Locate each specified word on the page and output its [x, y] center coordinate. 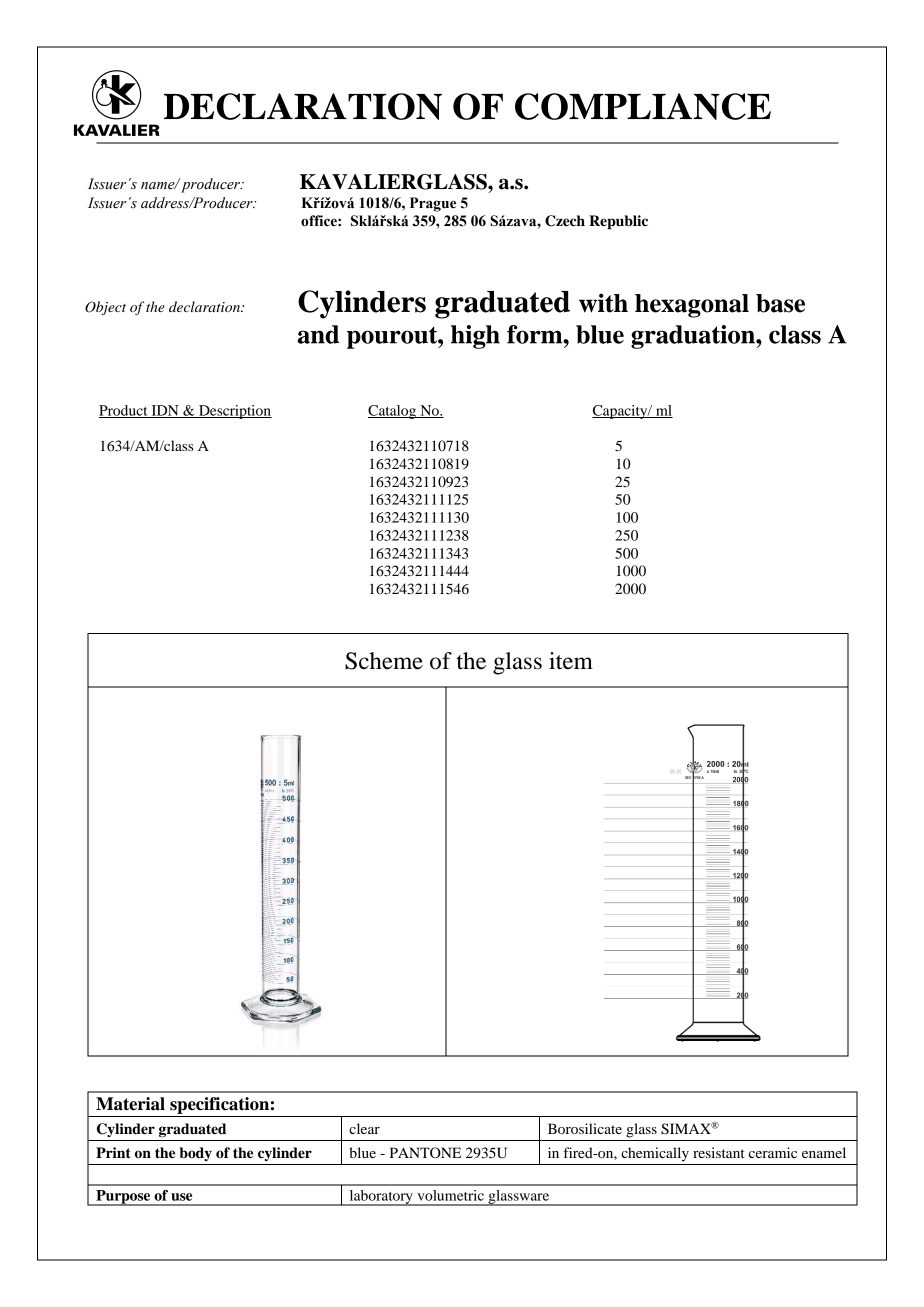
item [571, 661]
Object [105, 308]
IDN [165, 411]
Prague [433, 204]
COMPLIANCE [643, 106]
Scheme [384, 661]
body [196, 1154]
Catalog [393, 412]
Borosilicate [585, 1128]
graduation [694, 337]
